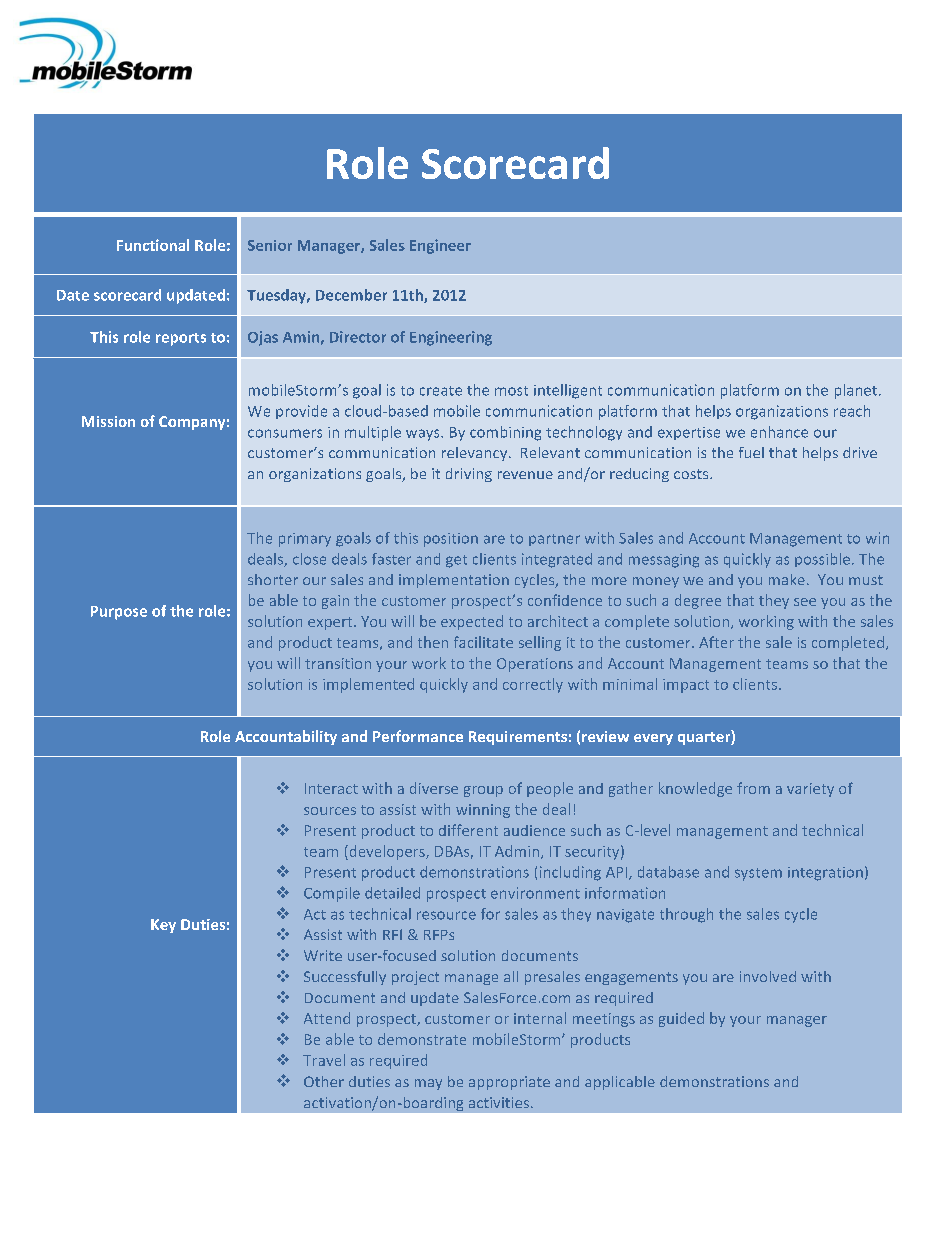 The width and height of the document is (952, 1233). What do you see at coordinates (285, 433) in the document?
I see `consumers` at bounding box center [285, 433].
